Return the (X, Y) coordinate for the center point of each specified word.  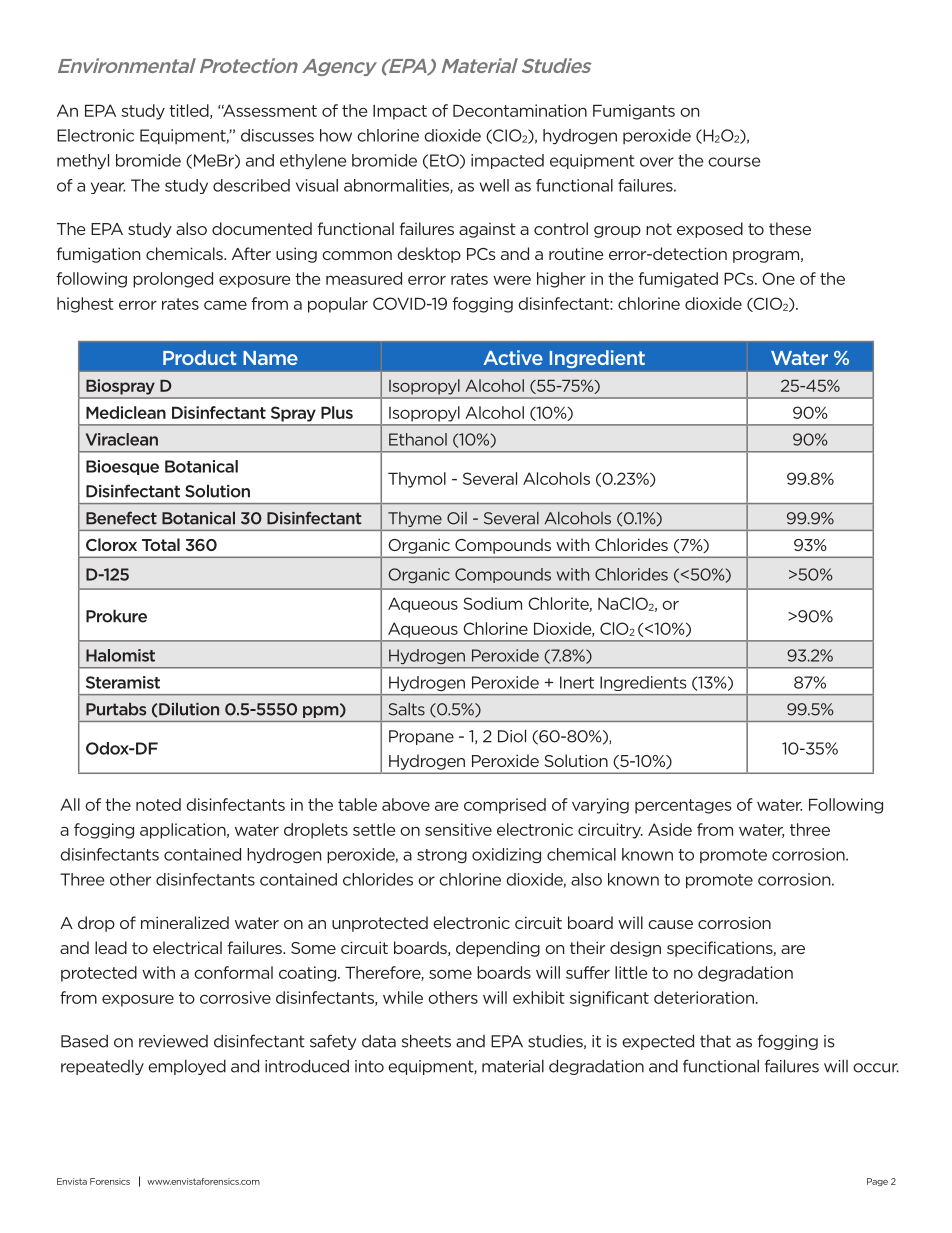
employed (187, 1067)
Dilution (188, 709)
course (734, 162)
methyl (83, 162)
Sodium (493, 603)
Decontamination (520, 110)
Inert (577, 682)
